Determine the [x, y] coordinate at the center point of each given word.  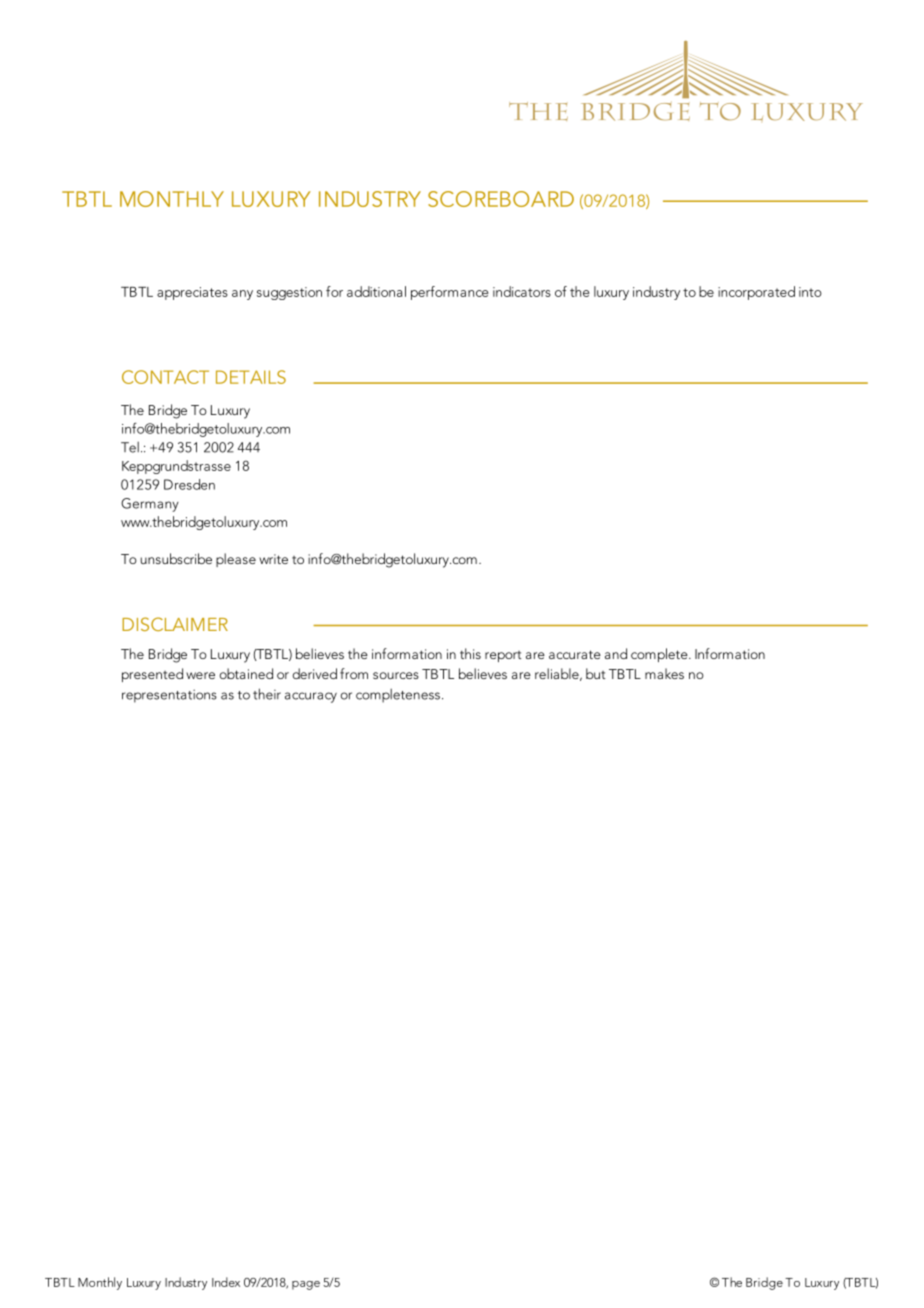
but [596, 673]
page [306, 1285]
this [470, 653]
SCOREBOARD [501, 199]
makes [664, 673]
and [616, 653]
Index [226, 1282]
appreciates [192, 293]
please [236, 560]
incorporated [756, 293]
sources [396, 675]
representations [169, 696]
